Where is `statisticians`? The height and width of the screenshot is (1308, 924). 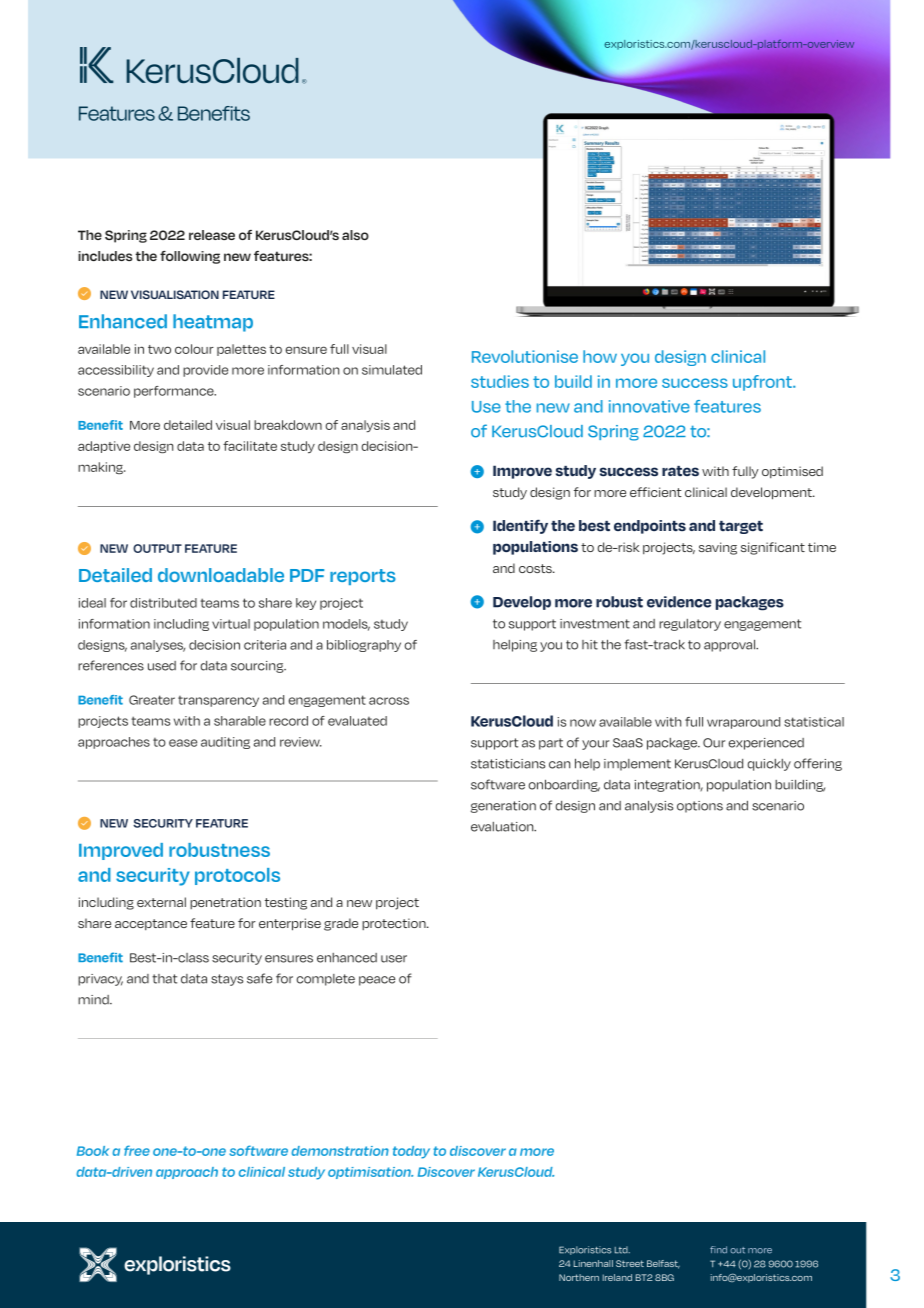 statisticians is located at coordinates (508, 764).
